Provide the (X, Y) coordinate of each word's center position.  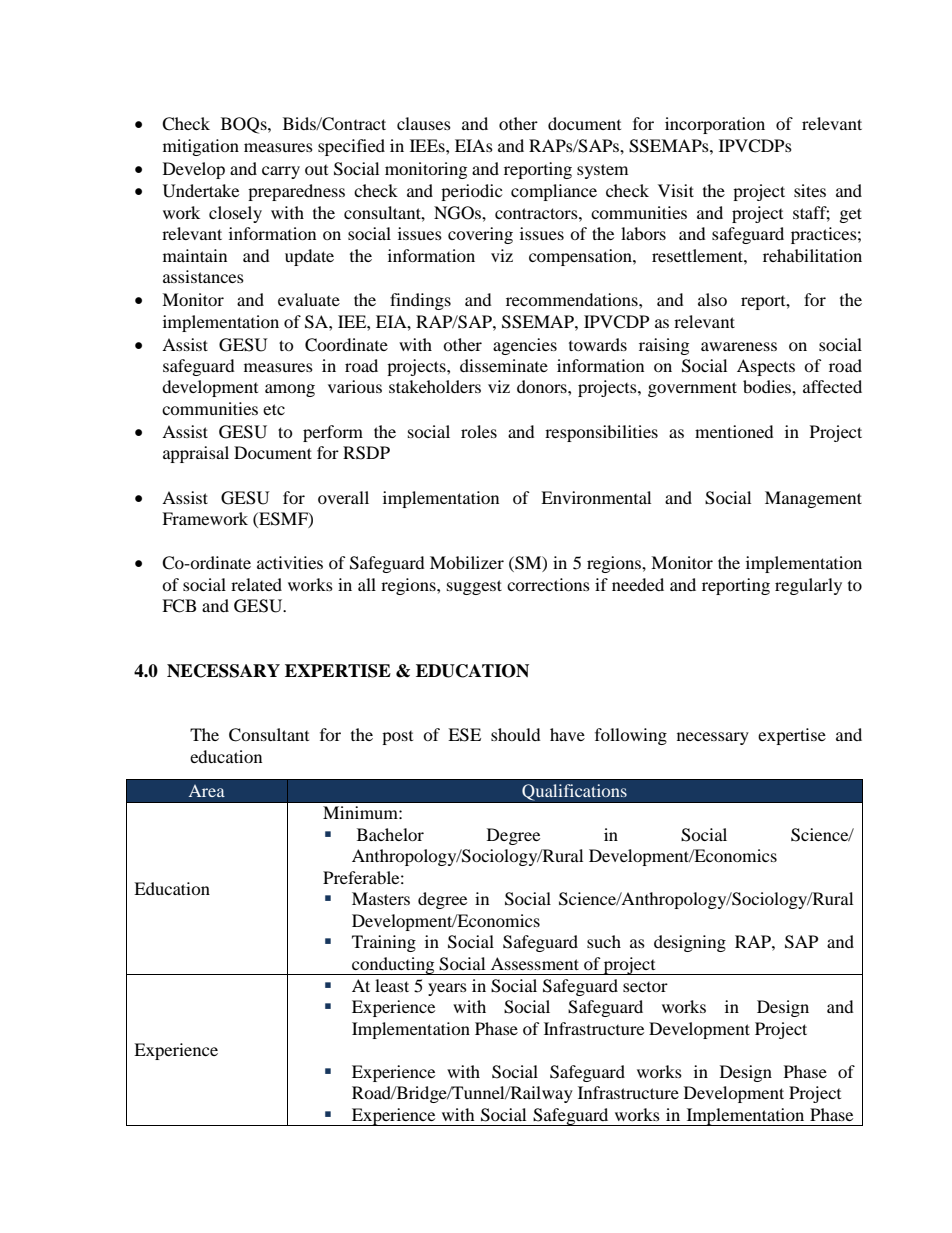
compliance (554, 192)
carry (281, 172)
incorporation (715, 125)
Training (384, 943)
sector (645, 987)
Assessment (535, 963)
